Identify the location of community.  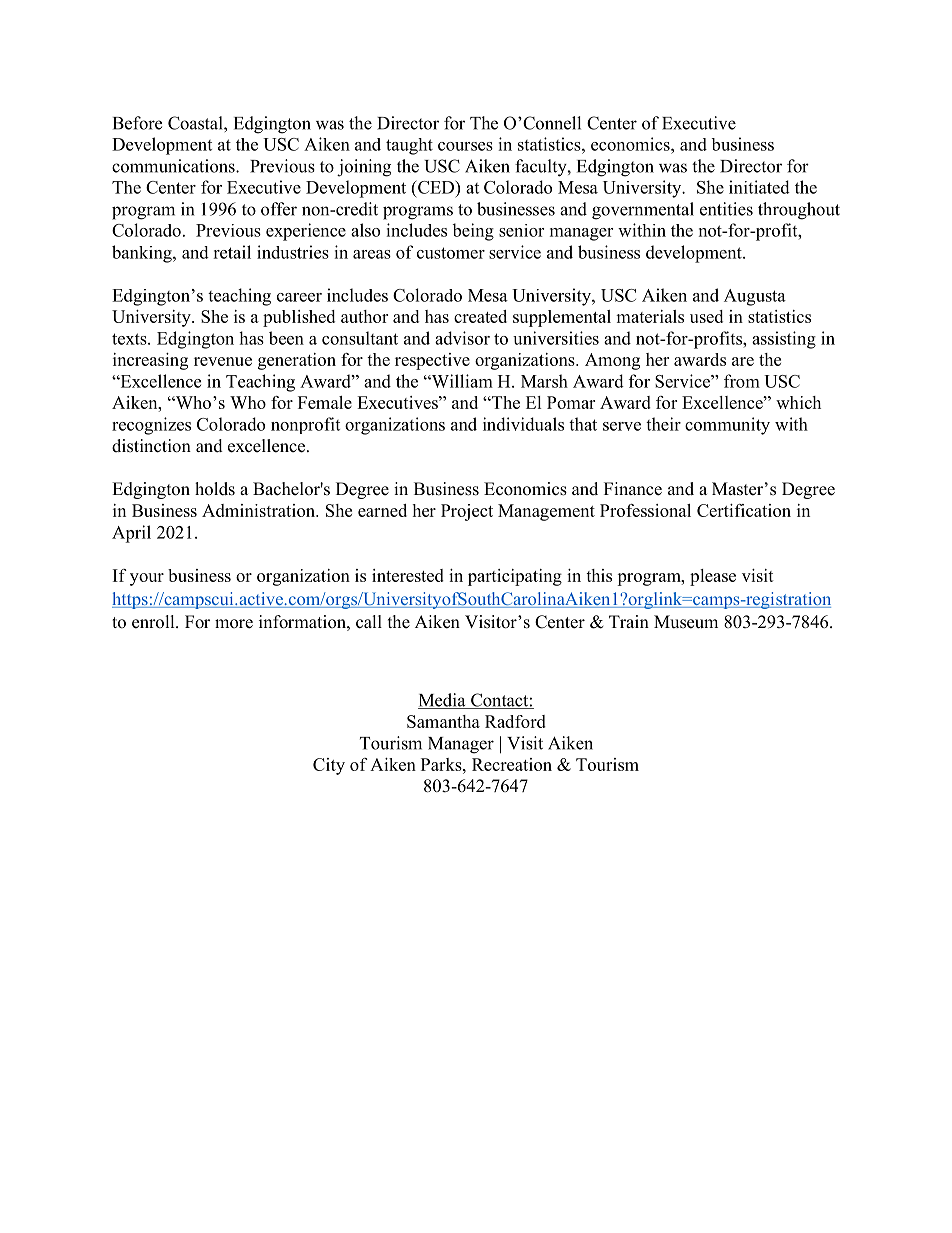
(727, 426).
